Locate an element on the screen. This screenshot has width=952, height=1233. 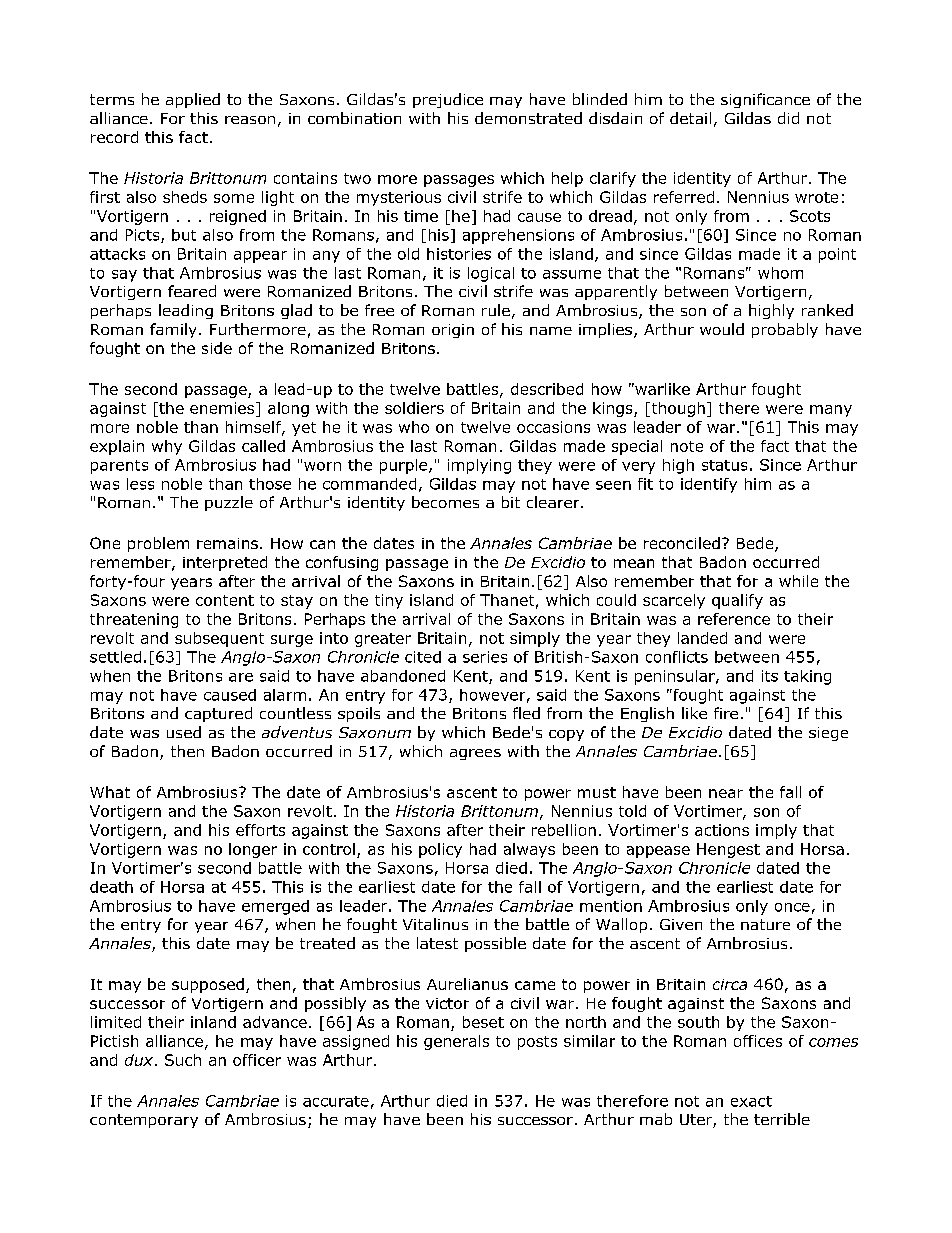
series is located at coordinates (485, 657).
